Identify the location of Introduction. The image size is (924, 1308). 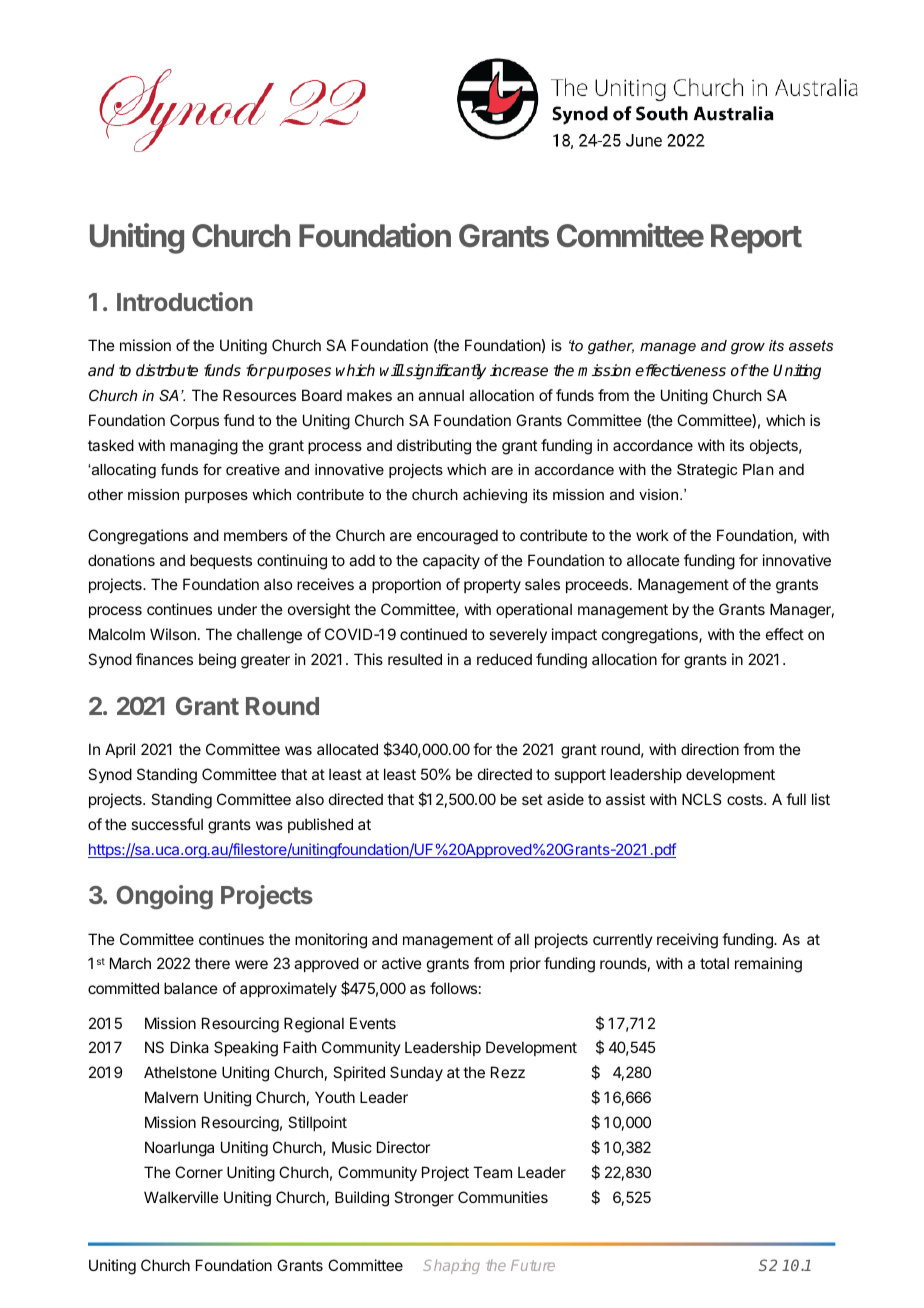
(185, 301).
